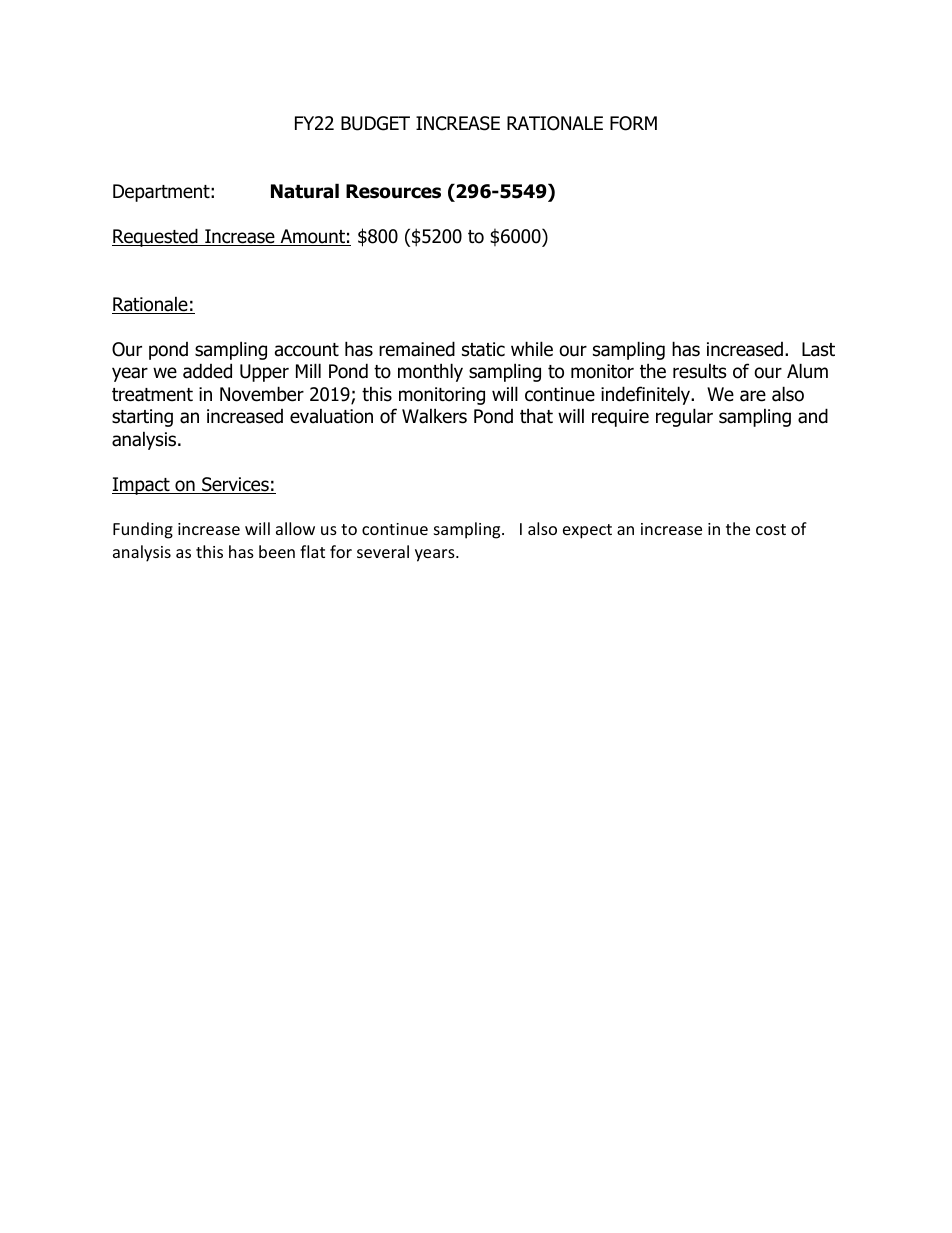  I want to click on FORM, so click(633, 123).
